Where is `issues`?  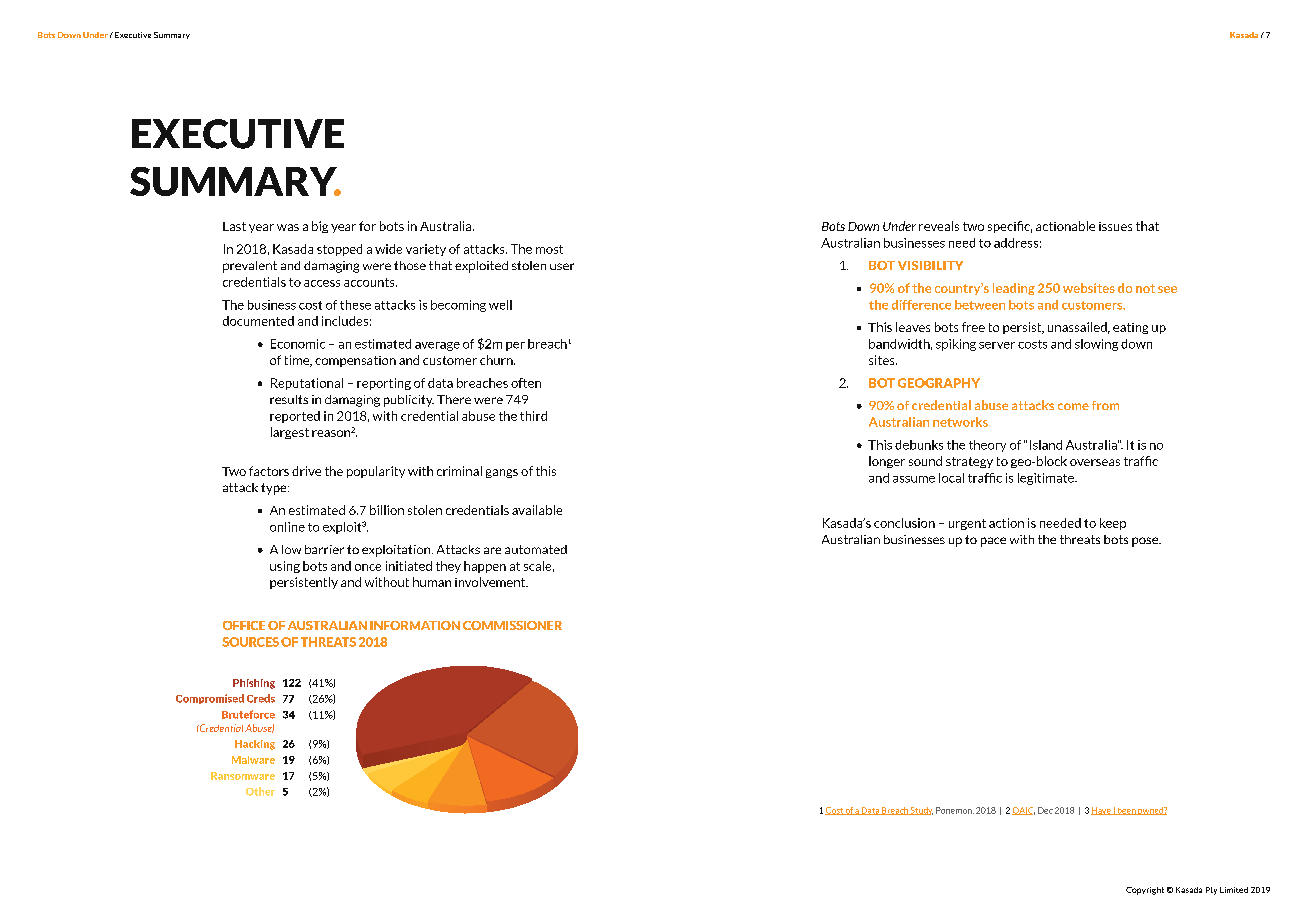 issues is located at coordinates (1115, 226).
